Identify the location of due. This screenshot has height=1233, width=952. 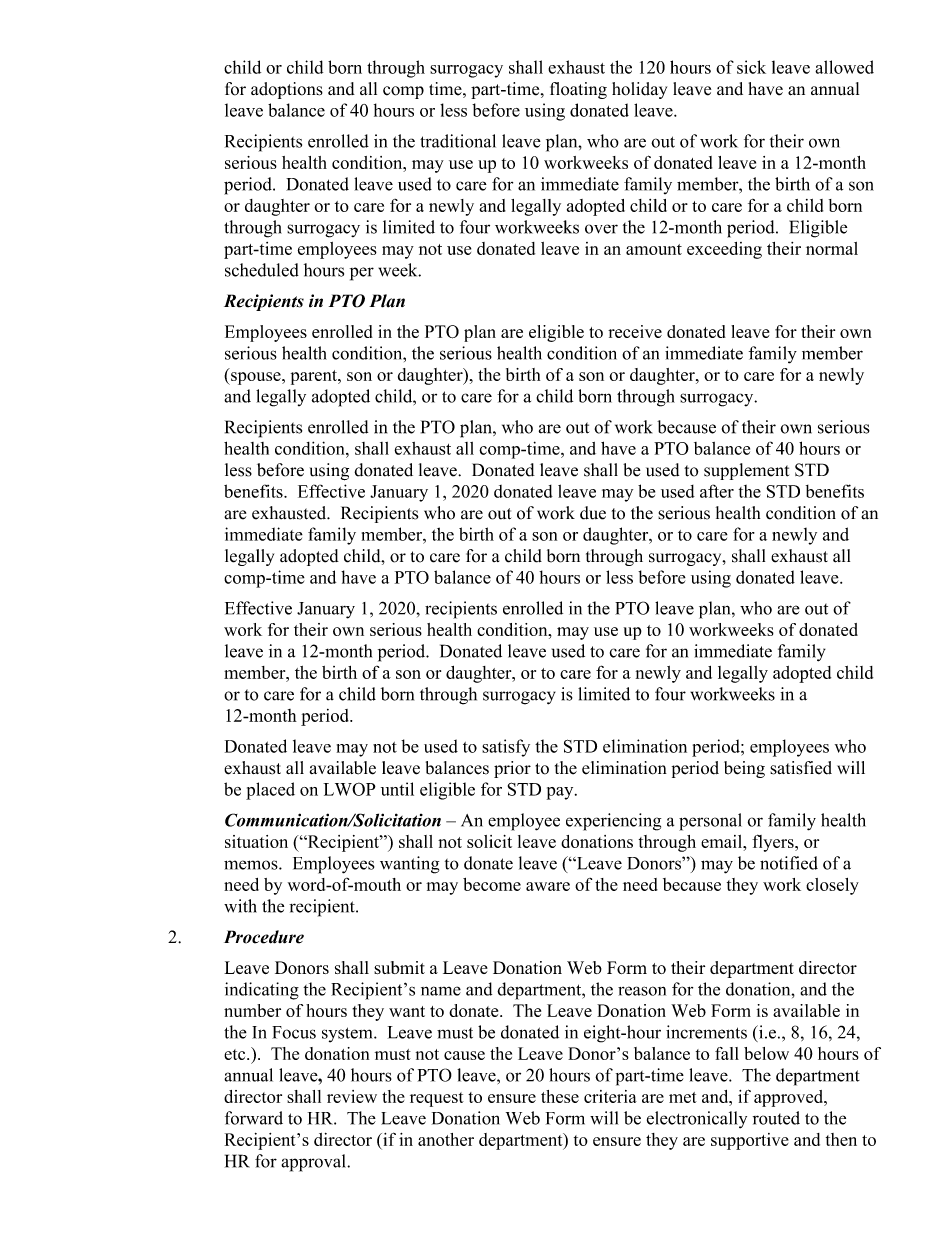
(593, 513).
